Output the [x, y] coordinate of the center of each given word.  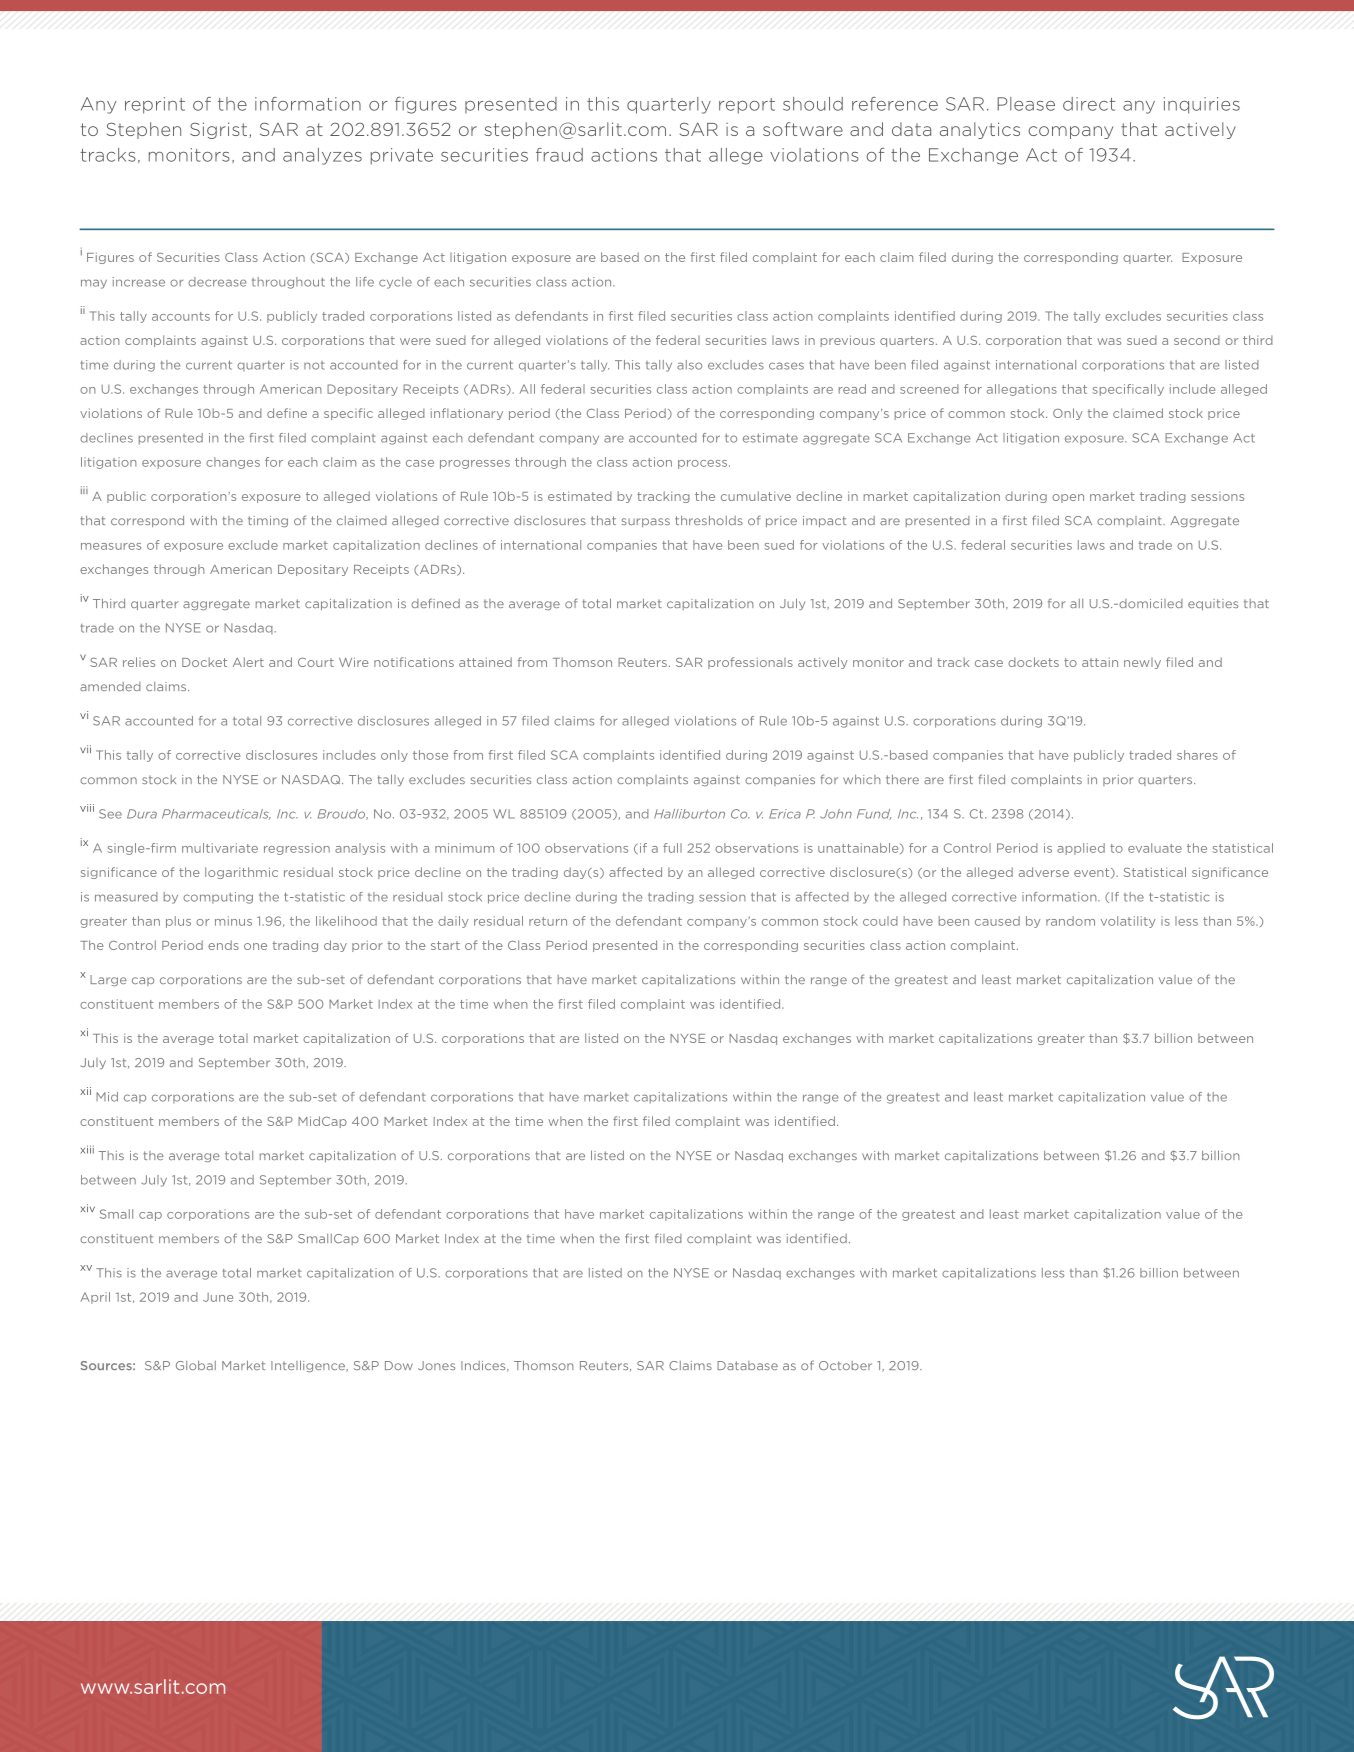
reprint [155, 105]
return [548, 921]
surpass [646, 522]
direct [1089, 104]
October [845, 1365]
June [218, 1297]
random [1070, 921]
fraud [559, 155]
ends [223, 945]
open [1068, 498]
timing [268, 521]
